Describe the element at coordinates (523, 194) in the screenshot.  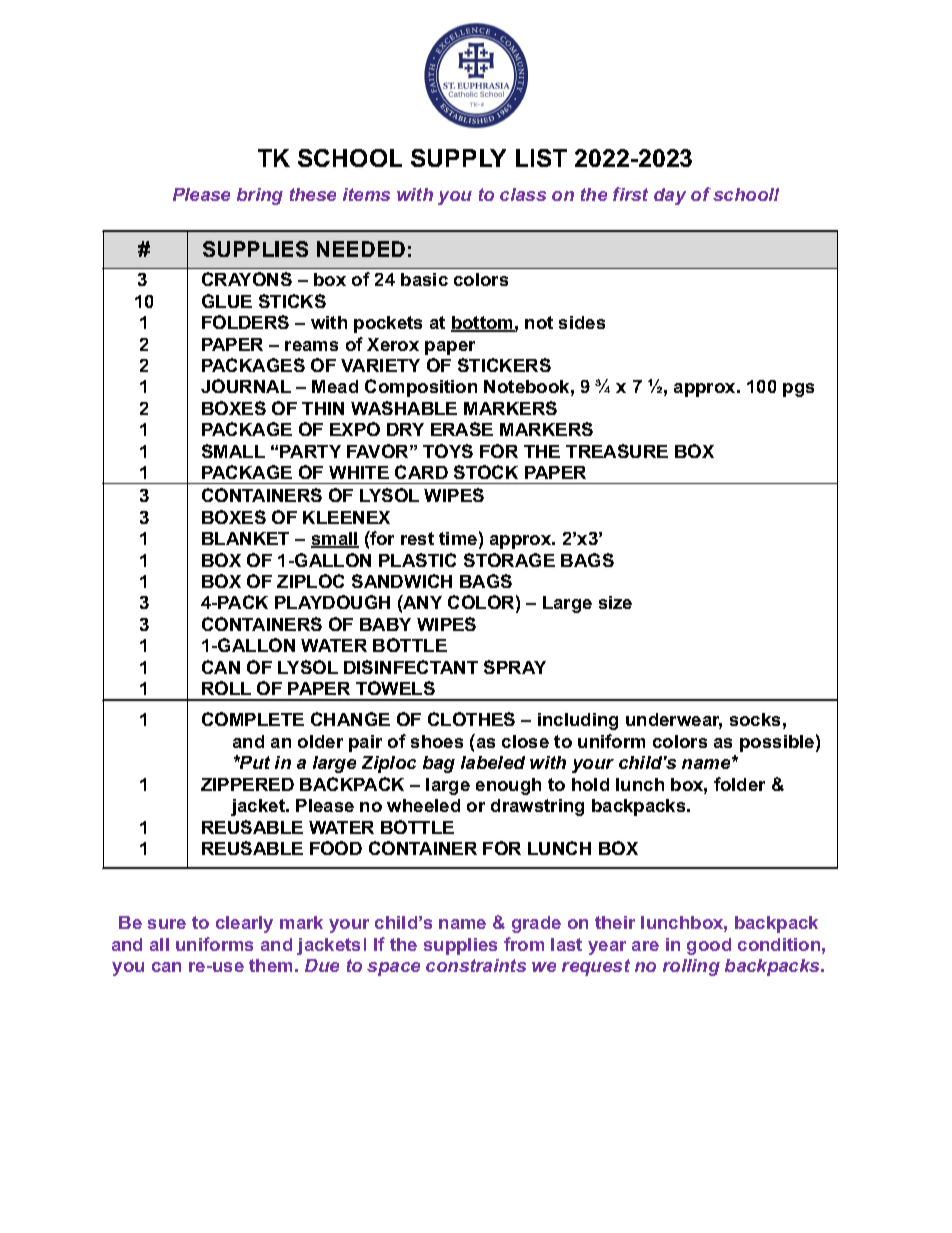
I see `class` at that location.
